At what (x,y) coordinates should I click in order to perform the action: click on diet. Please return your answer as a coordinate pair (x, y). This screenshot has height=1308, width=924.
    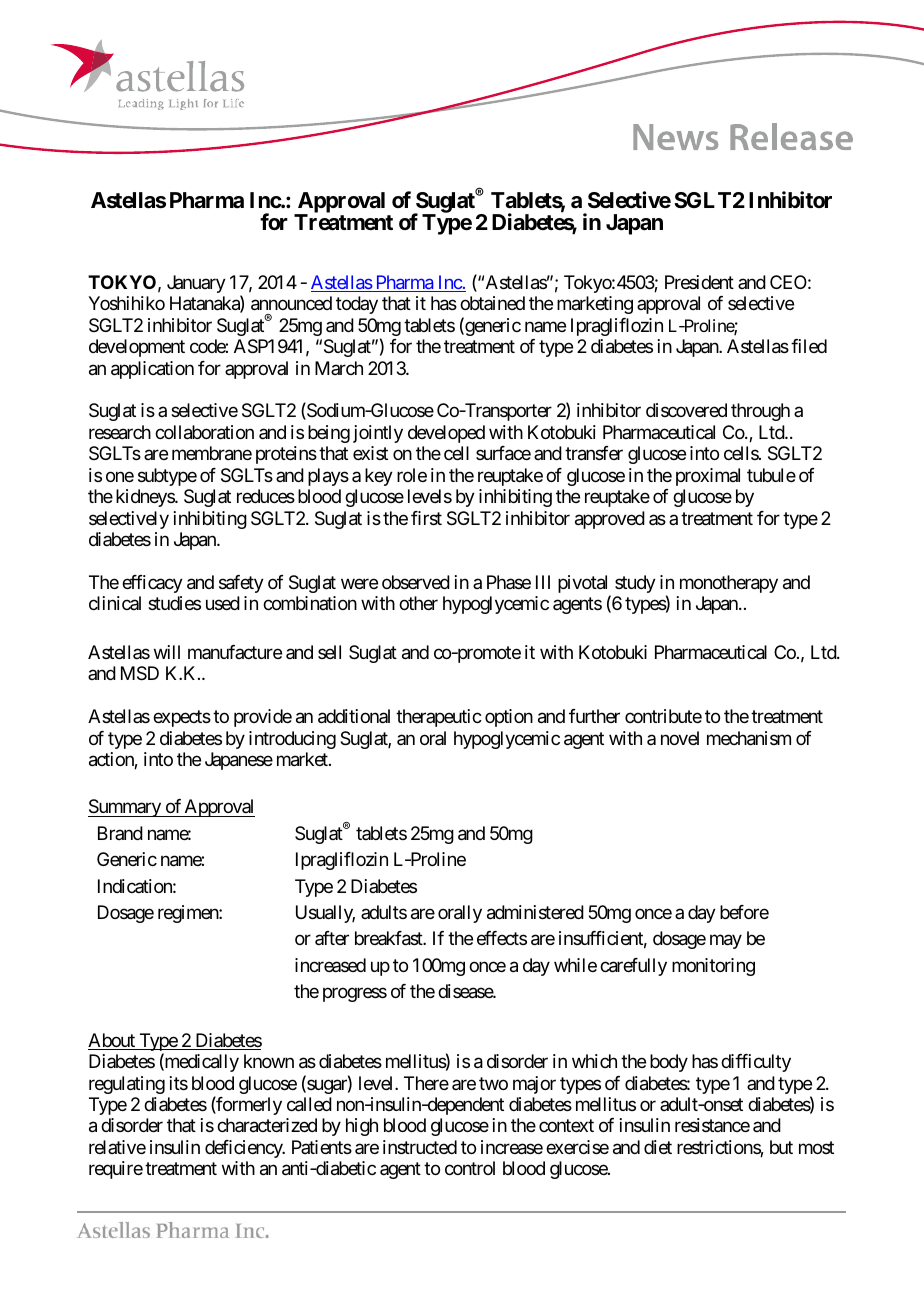
    Looking at the image, I should click on (658, 1147).
